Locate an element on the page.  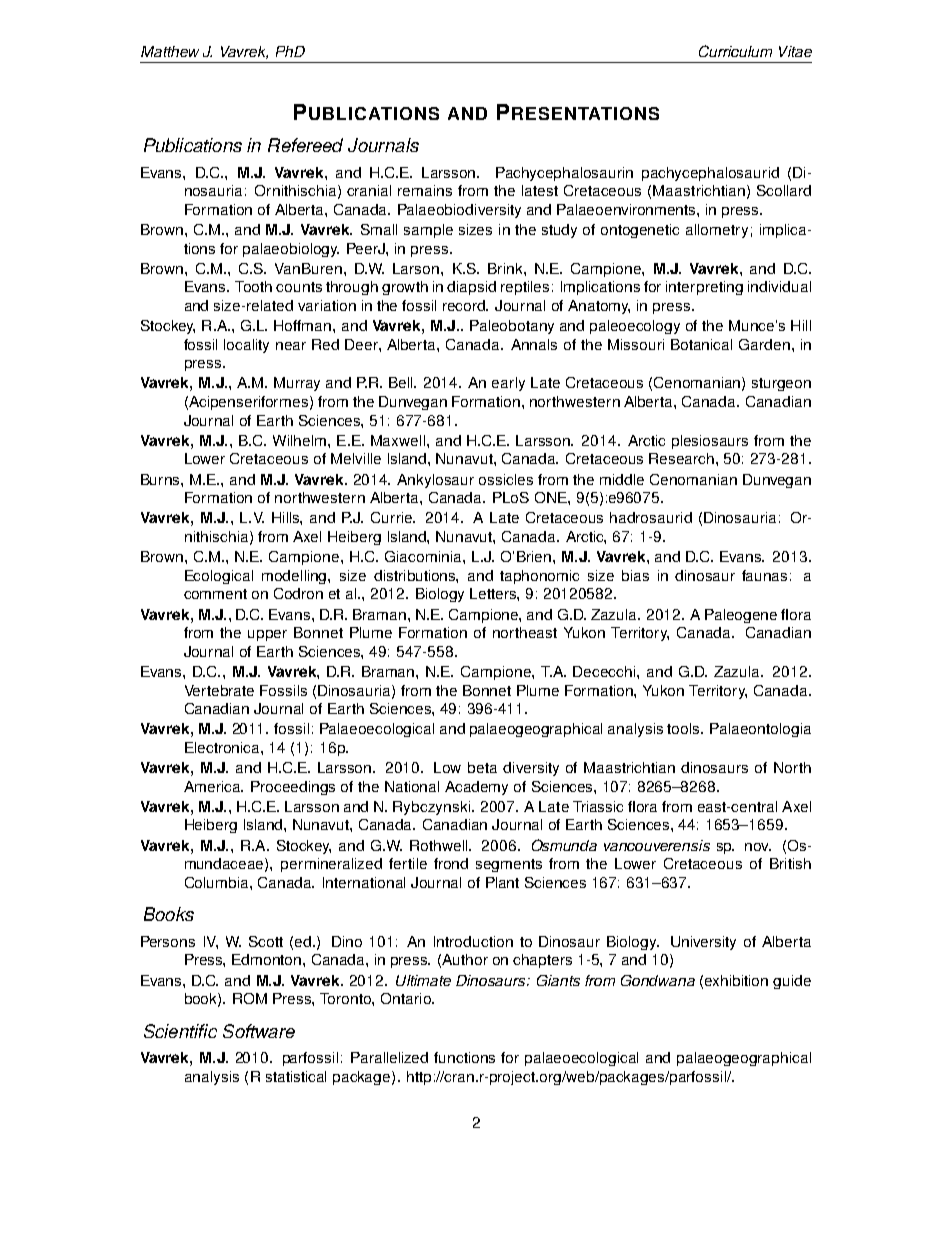
comment is located at coordinates (215, 594).
